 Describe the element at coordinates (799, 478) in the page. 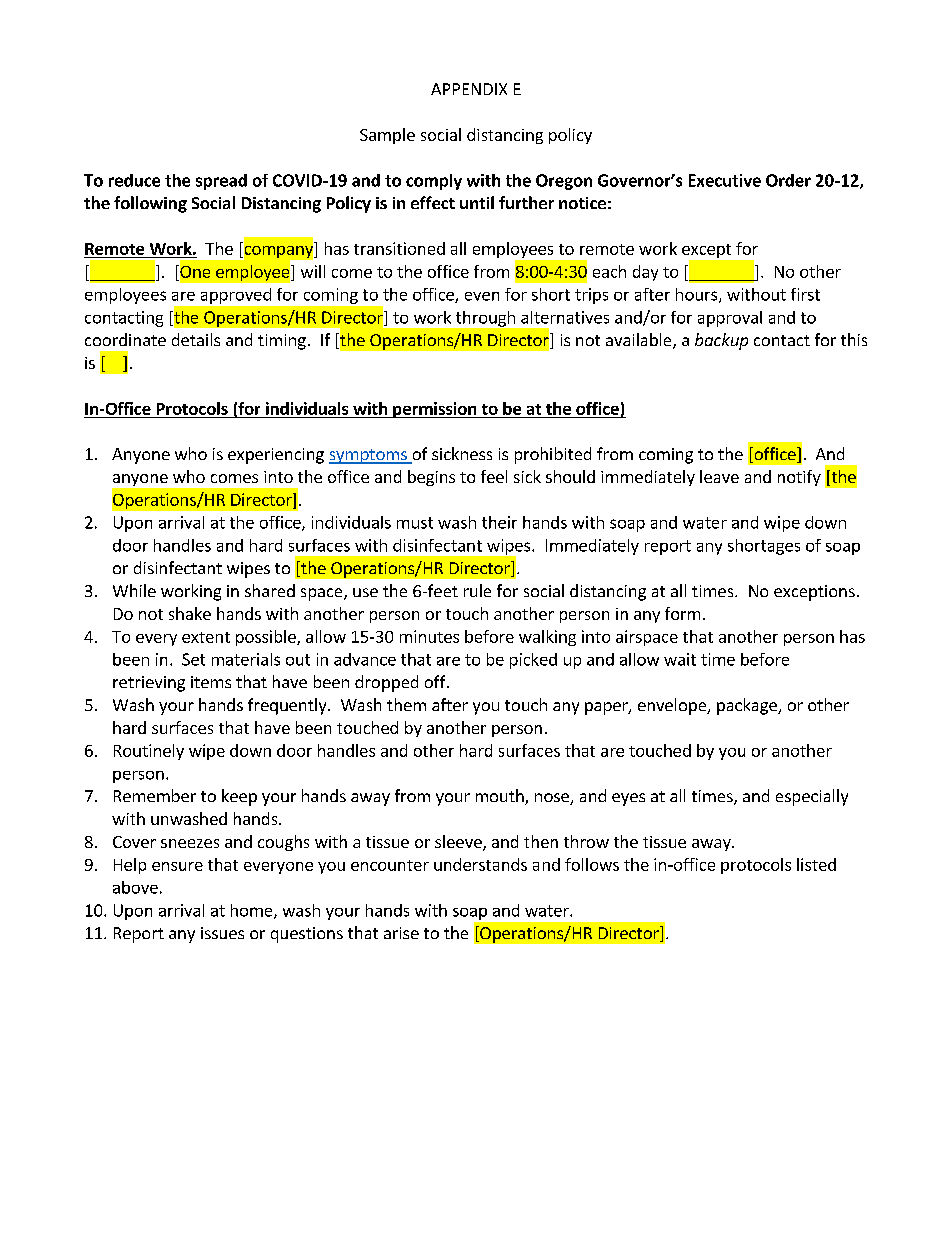

I see `notify` at that location.
